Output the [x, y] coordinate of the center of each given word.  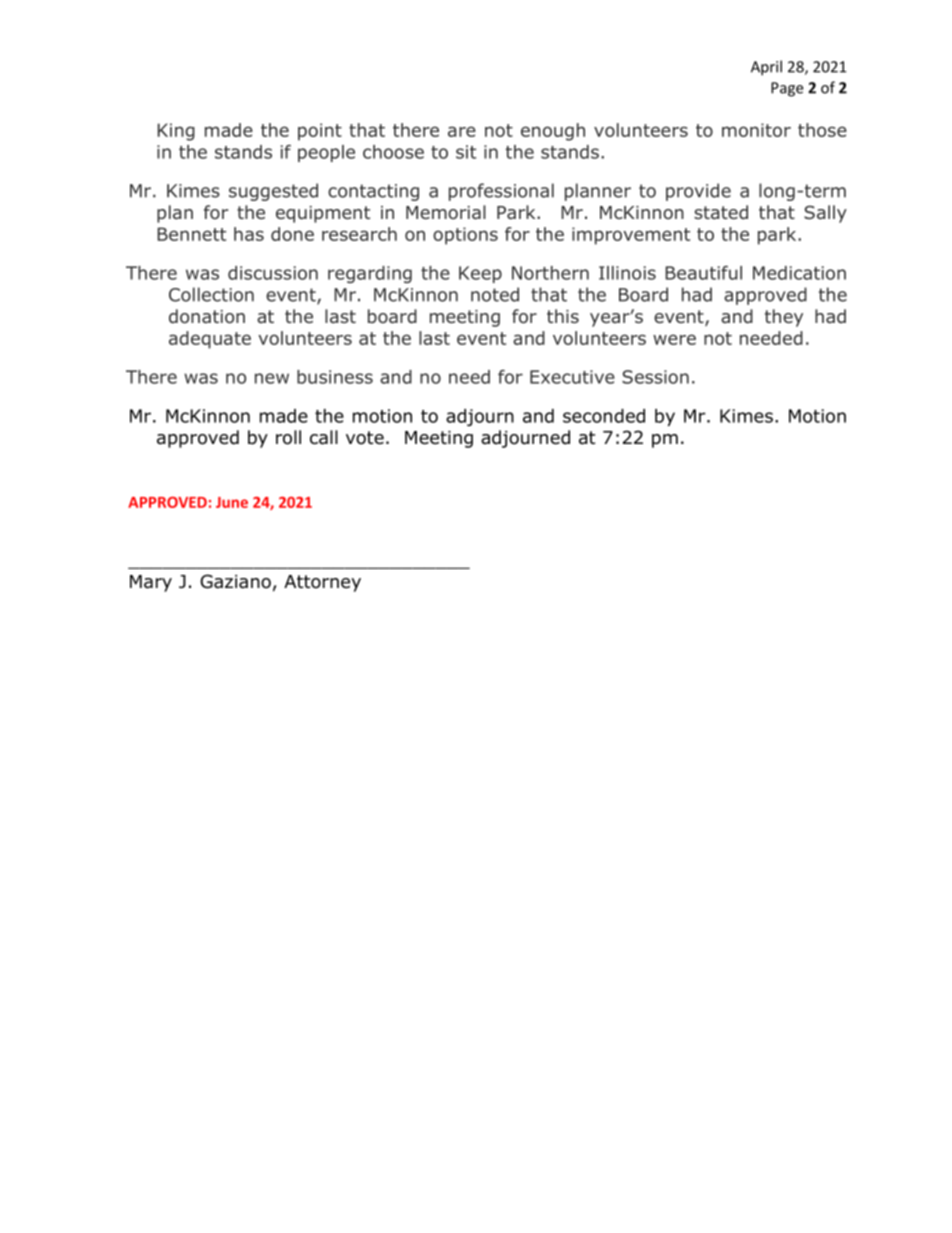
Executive [572, 377]
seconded [604, 416]
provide [698, 192]
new [272, 378]
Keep [480, 274]
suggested [273, 192]
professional [501, 192]
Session [655, 377]
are [462, 131]
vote [365, 438]
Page [787, 89]
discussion [273, 273]
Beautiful [703, 273]
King [176, 132]
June [232, 502]
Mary [151, 583]
